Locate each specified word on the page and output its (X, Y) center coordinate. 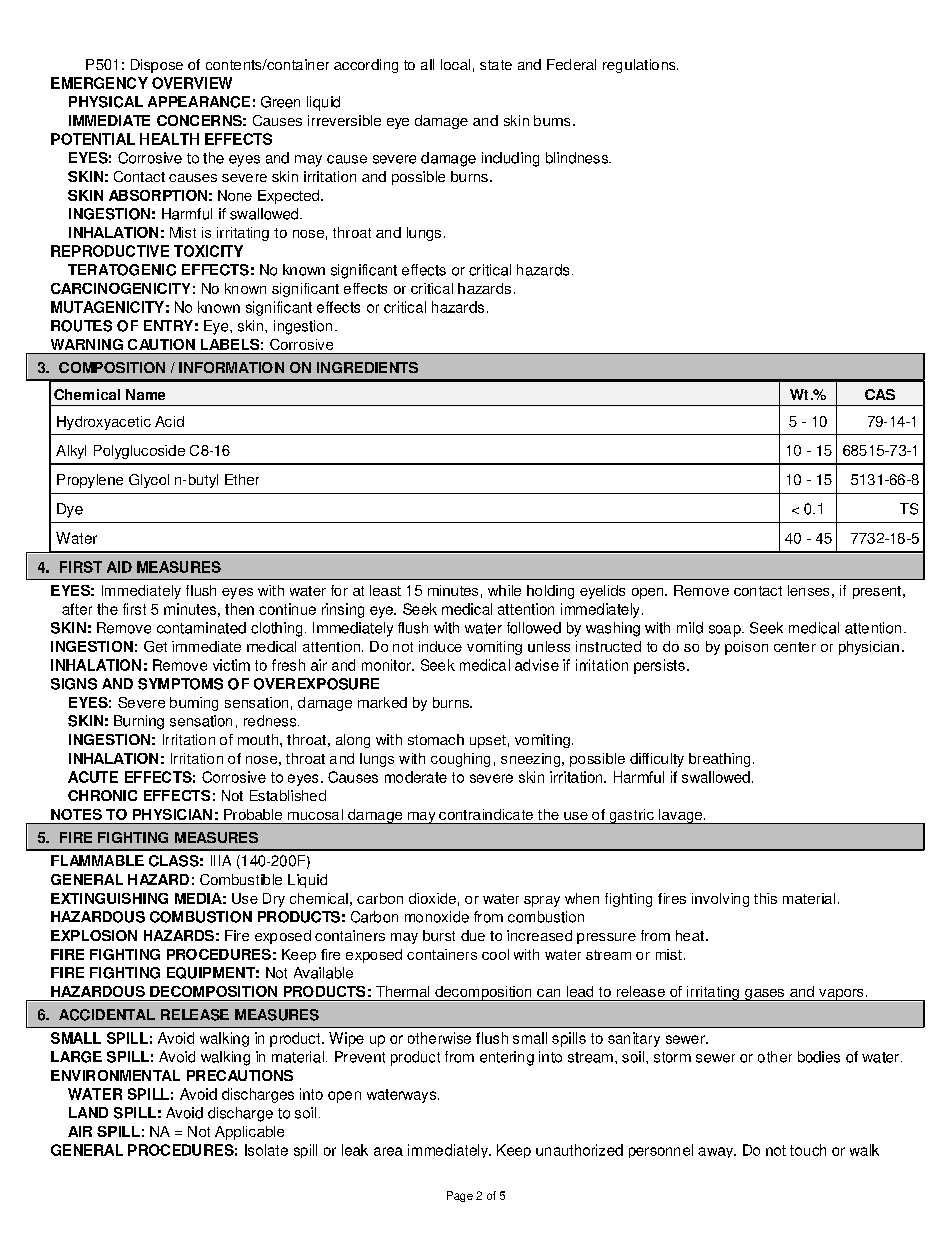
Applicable (249, 1133)
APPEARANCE (199, 102)
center (795, 647)
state (496, 65)
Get (155, 646)
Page (460, 1196)
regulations (640, 66)
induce (440, 646)
